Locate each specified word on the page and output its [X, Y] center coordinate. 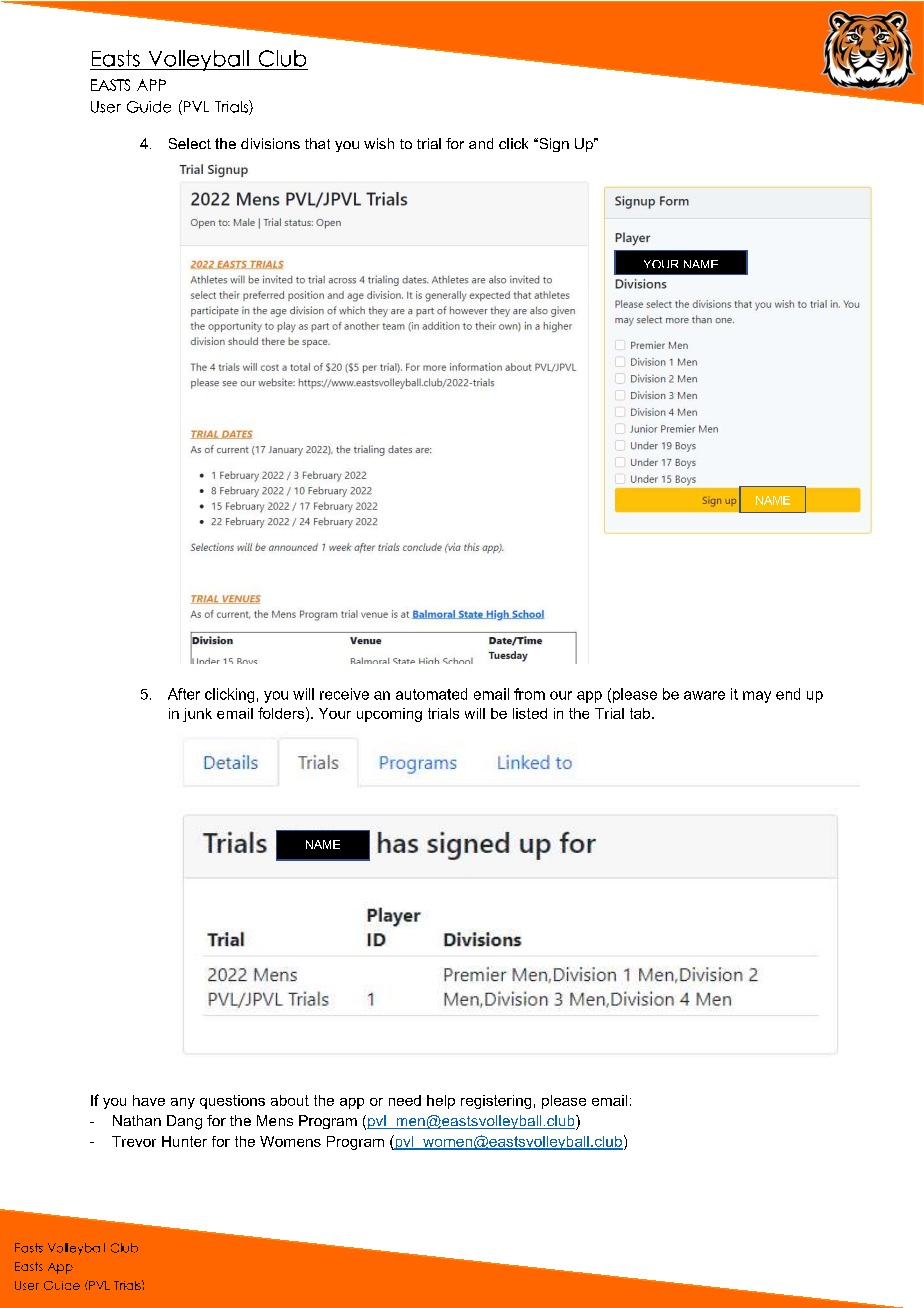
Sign [553, 145]
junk [197, 715]
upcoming [389, 715]
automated [431, 694]
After [184, 694]
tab [641, 713]
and [481, 143]
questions [232, 1102]
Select [190, 143]
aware [704, 695]
